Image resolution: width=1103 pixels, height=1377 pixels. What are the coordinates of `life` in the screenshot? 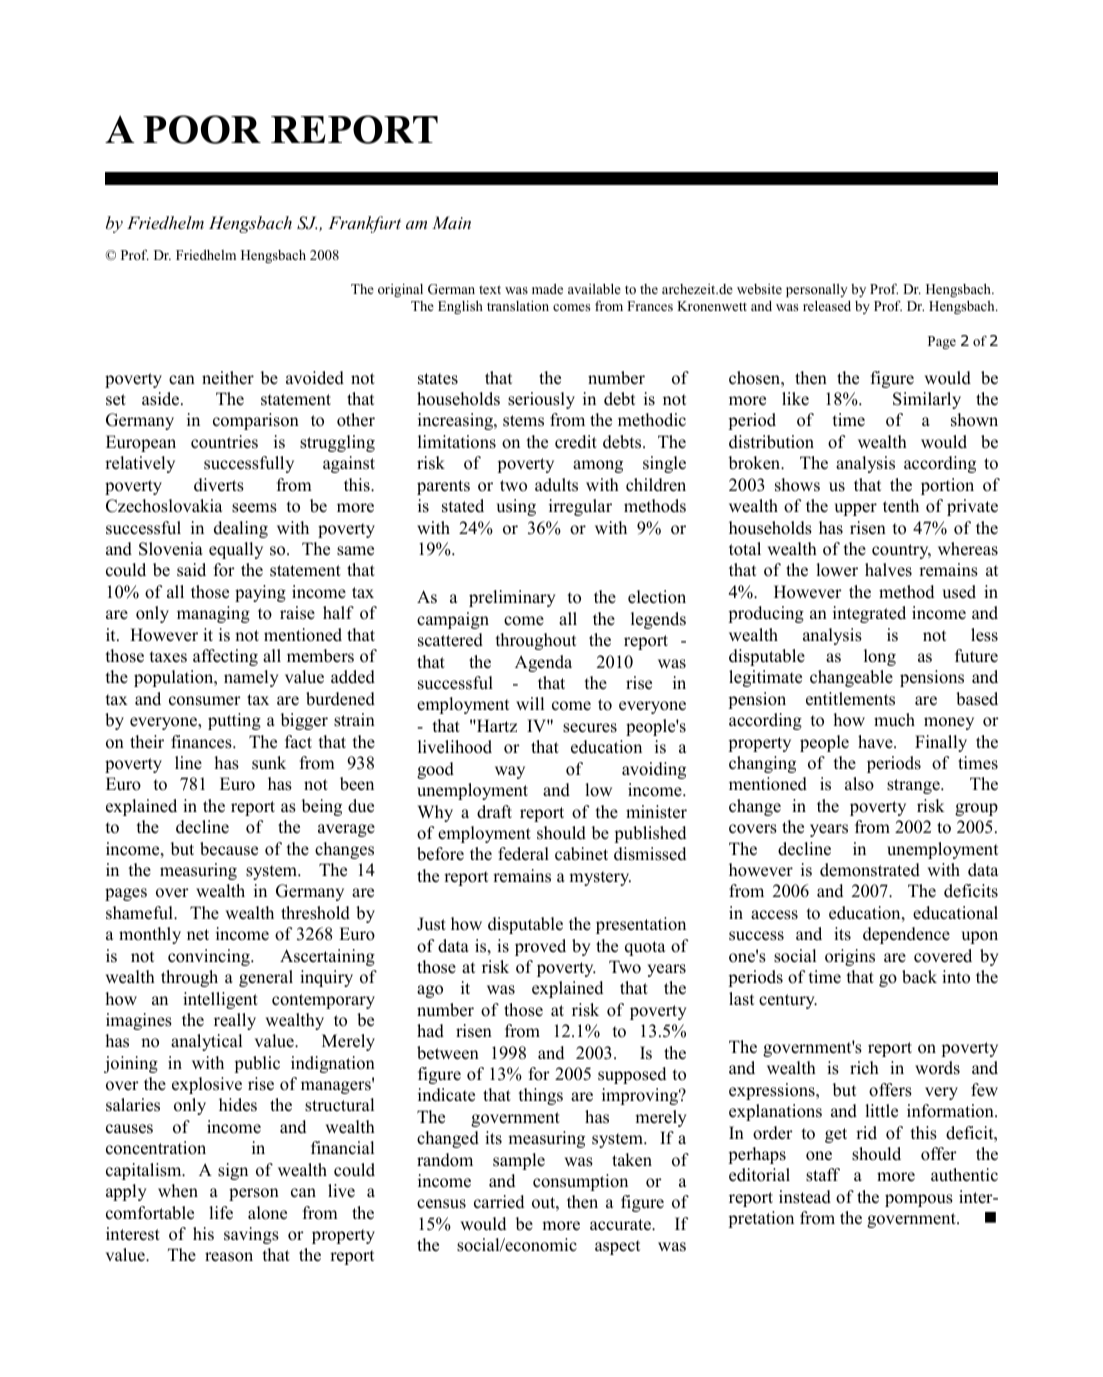 It's located at (221, 1213).
